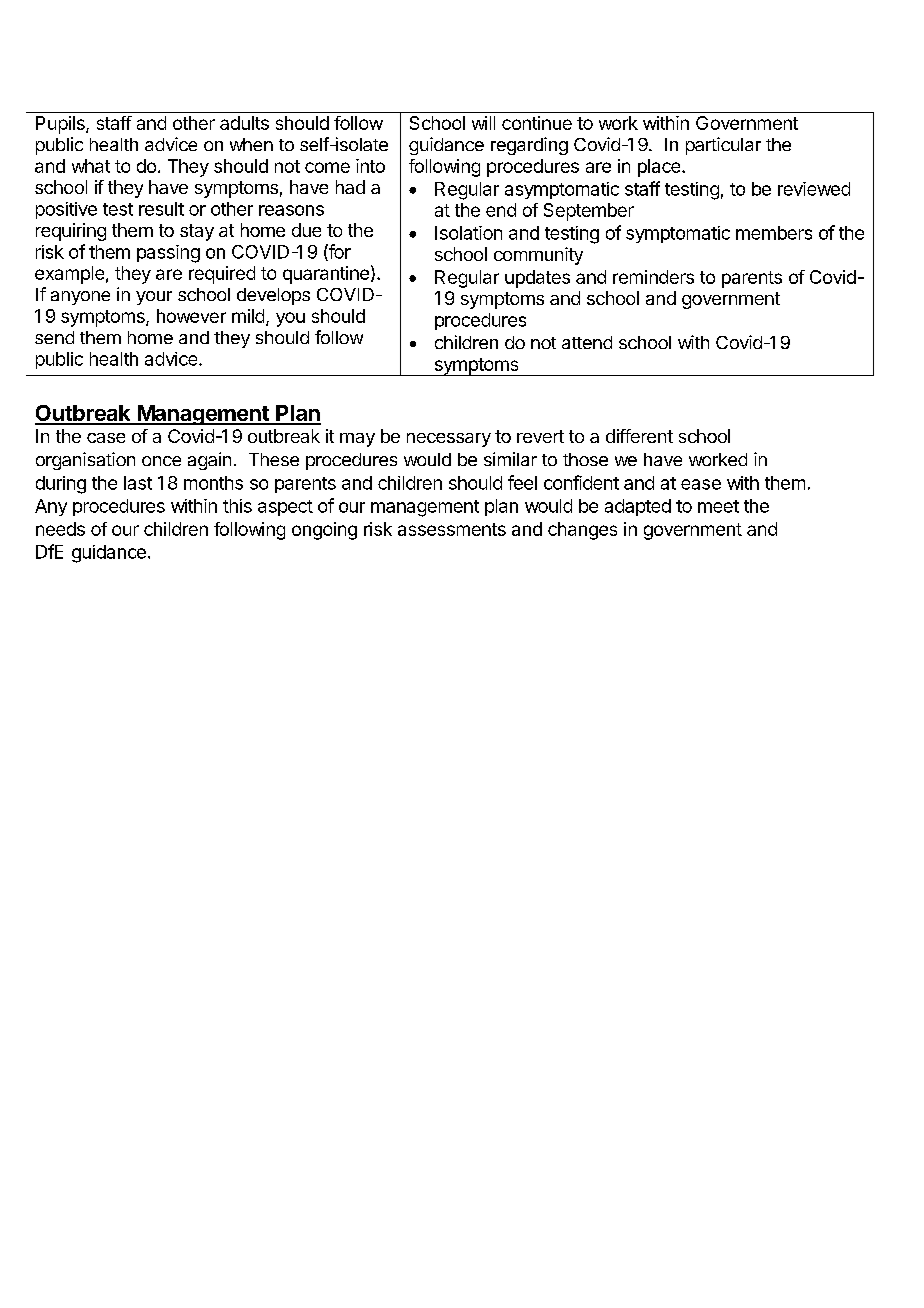 The width and height of the page is (924, 1308). What do you see at coordinates (587, 342) in the page?
I see `attend` at bounding box center [587, 342].
